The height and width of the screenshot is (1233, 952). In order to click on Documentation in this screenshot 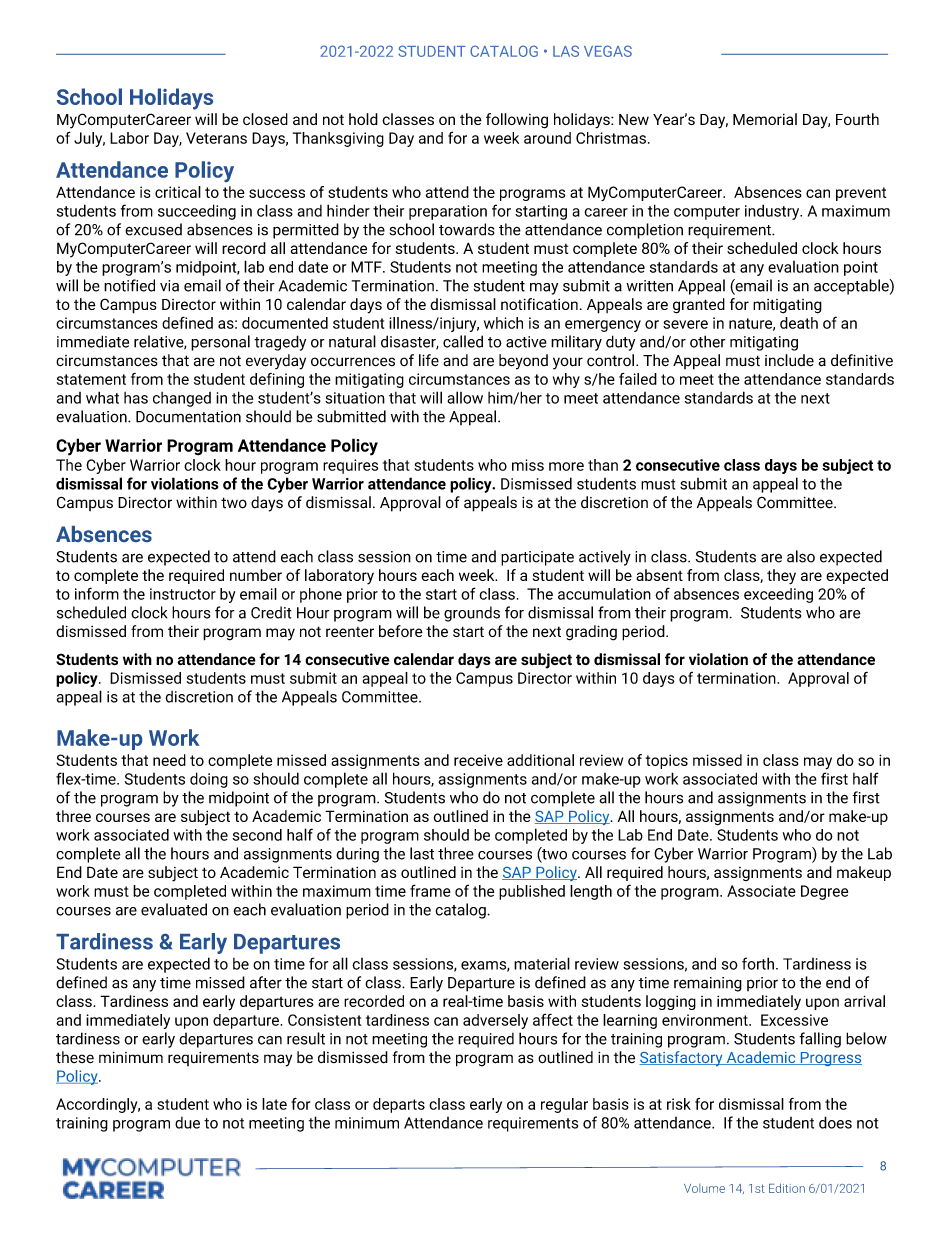, I will do `click(188, 417)`.
